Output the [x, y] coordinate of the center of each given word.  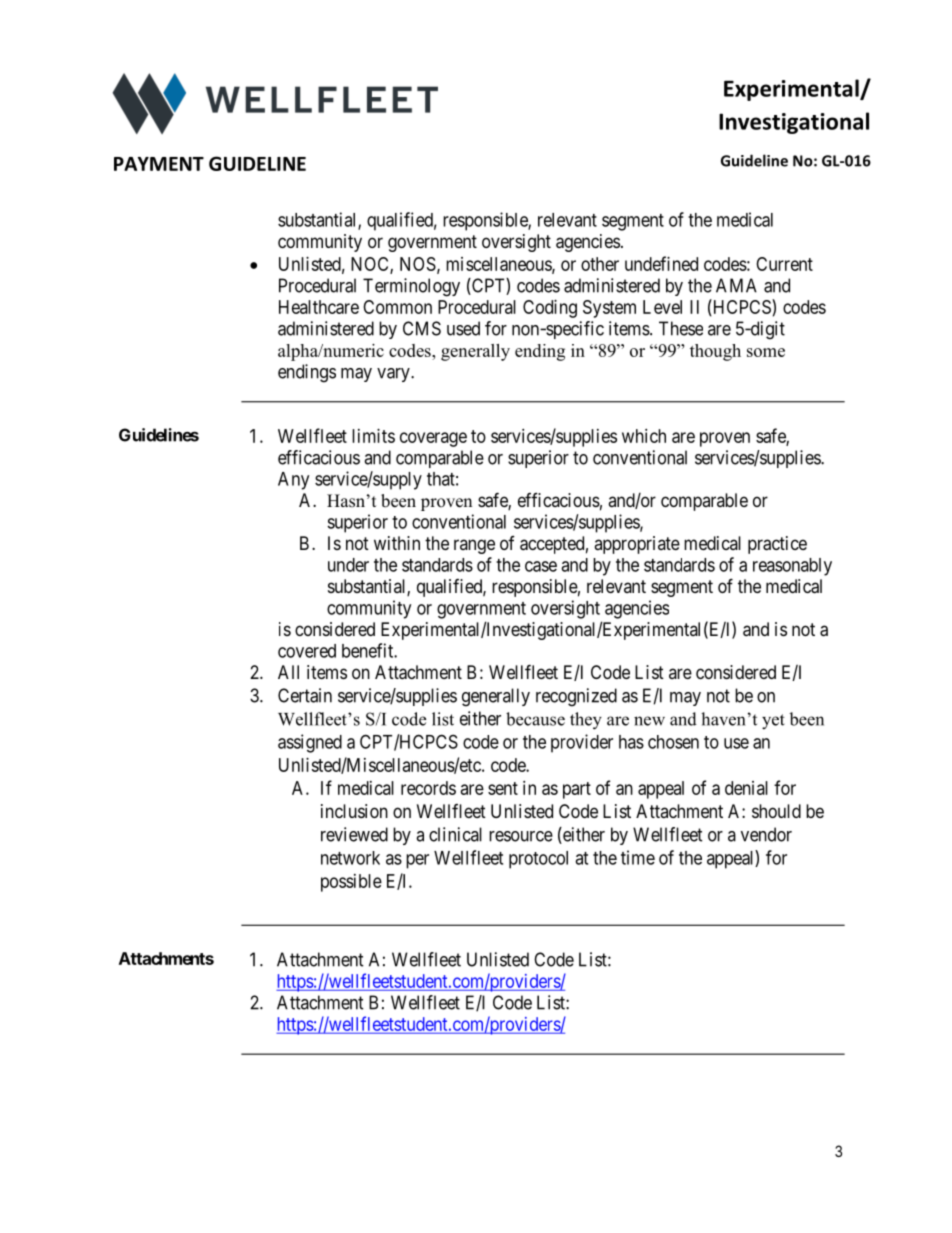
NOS [418, 264]
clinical [455, 834]
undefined [661, 263]
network [350, 858]
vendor [766, 834]
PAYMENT [159, 164]
